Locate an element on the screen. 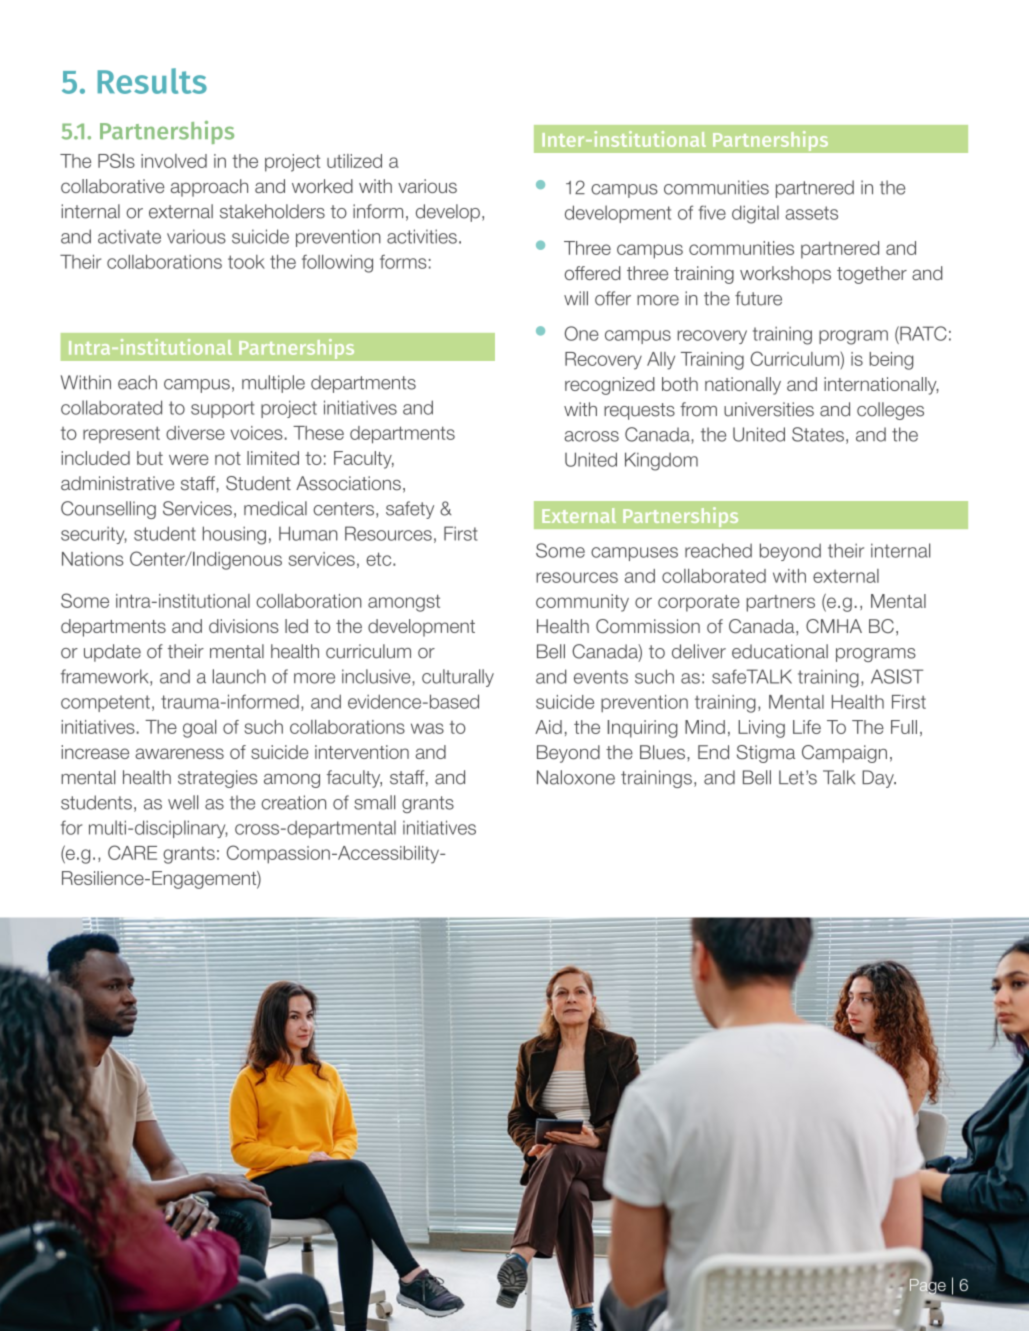  educational is located at coordinates (780, 651).
